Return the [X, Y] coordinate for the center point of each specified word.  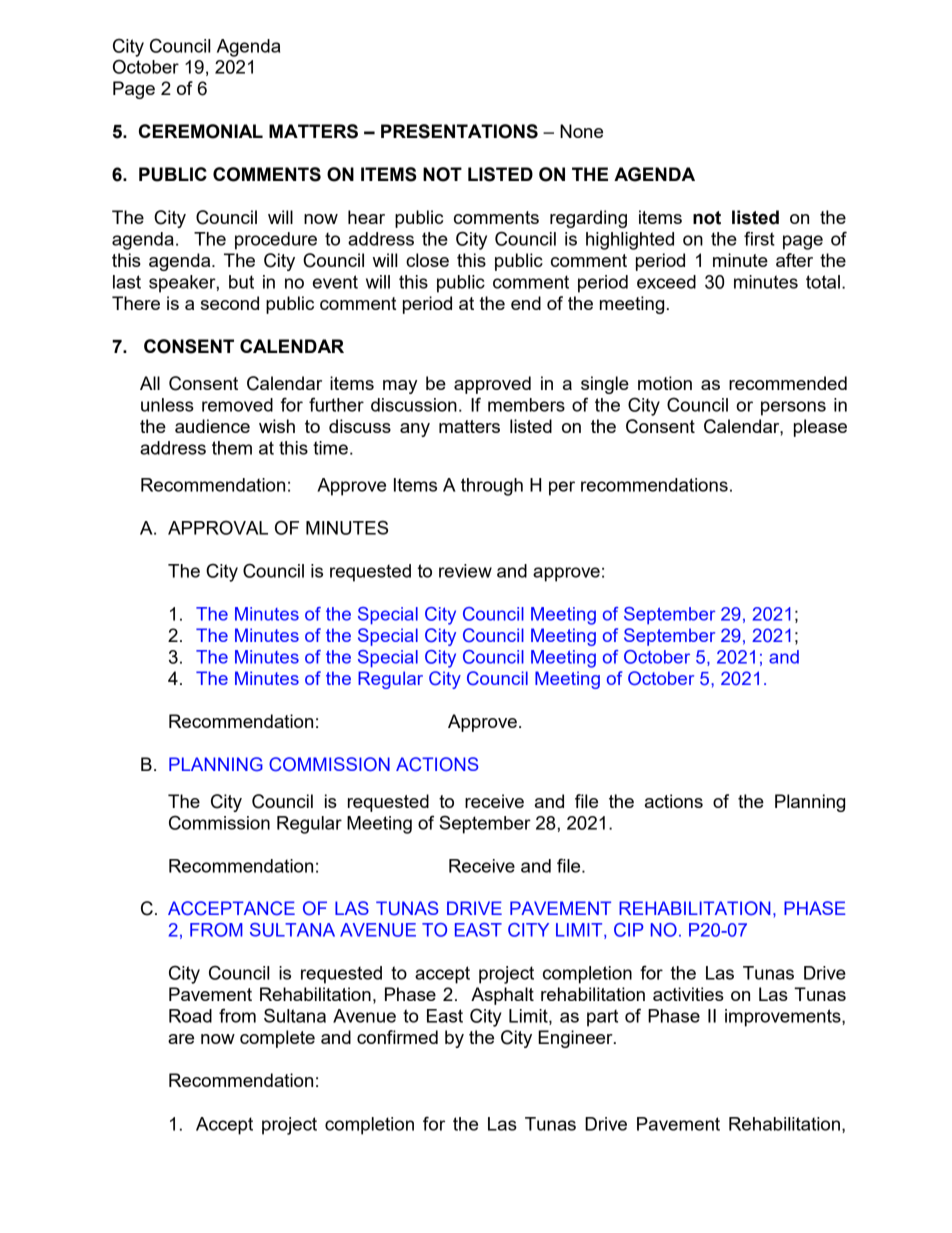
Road [190, 1016]
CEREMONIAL [201, 131]
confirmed [397, 1037]
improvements [784, 1018]
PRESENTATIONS [459, 131]
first [759, 238]
